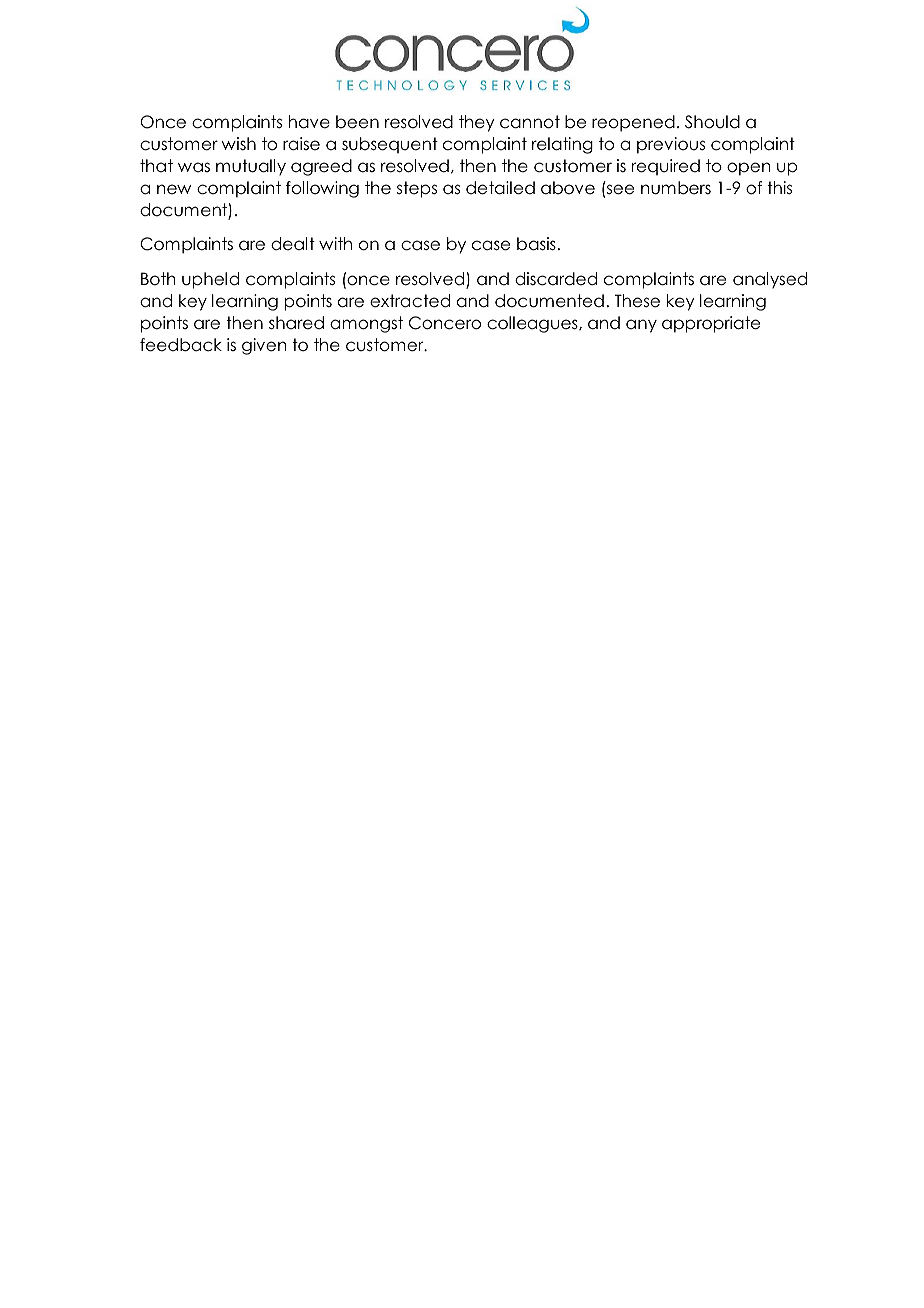  What do you see at coordinates (712, 122) in the image?
I see `Should` at bounding box center [712, 122].
